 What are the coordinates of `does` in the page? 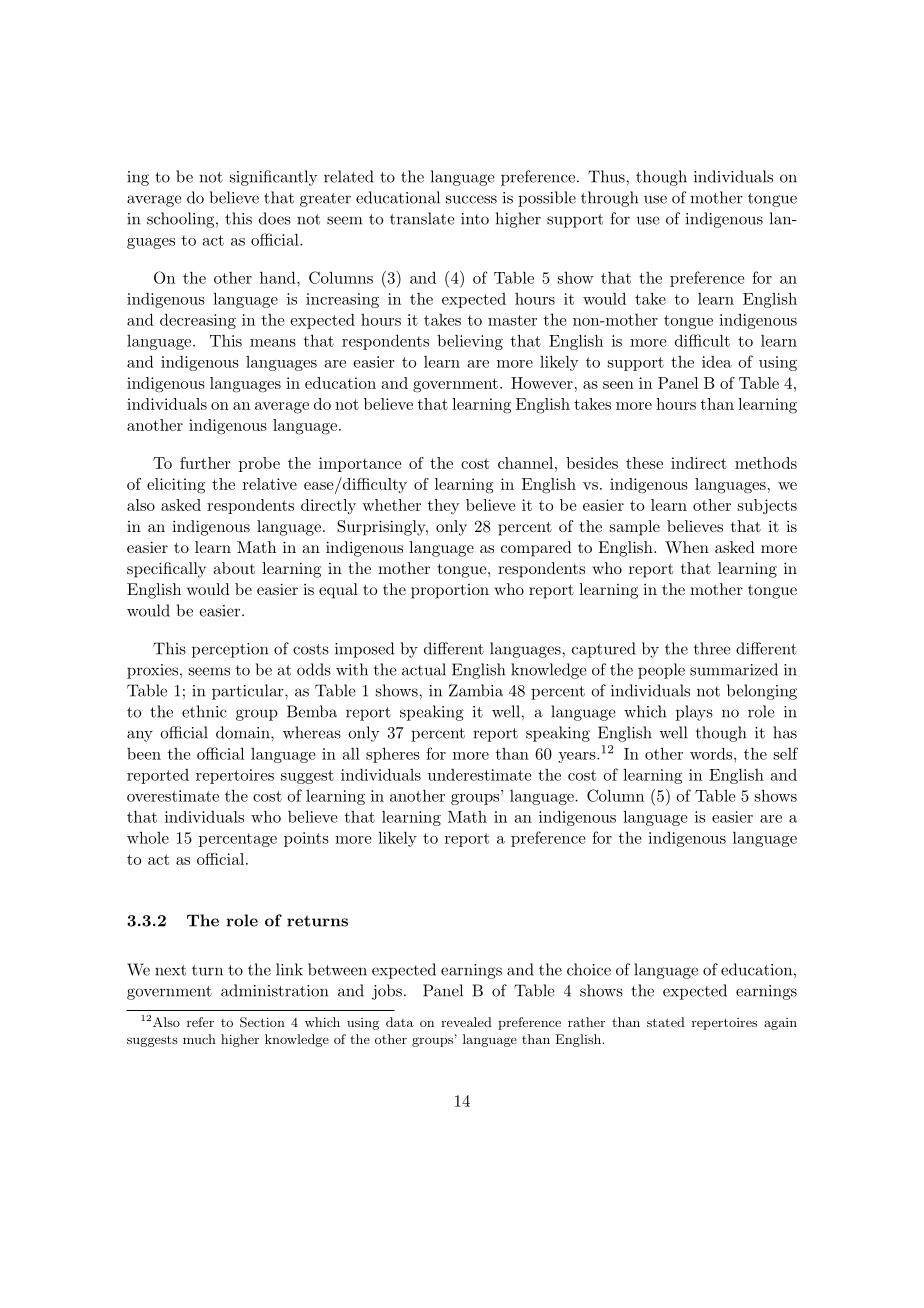 It's located at (275, 218).
